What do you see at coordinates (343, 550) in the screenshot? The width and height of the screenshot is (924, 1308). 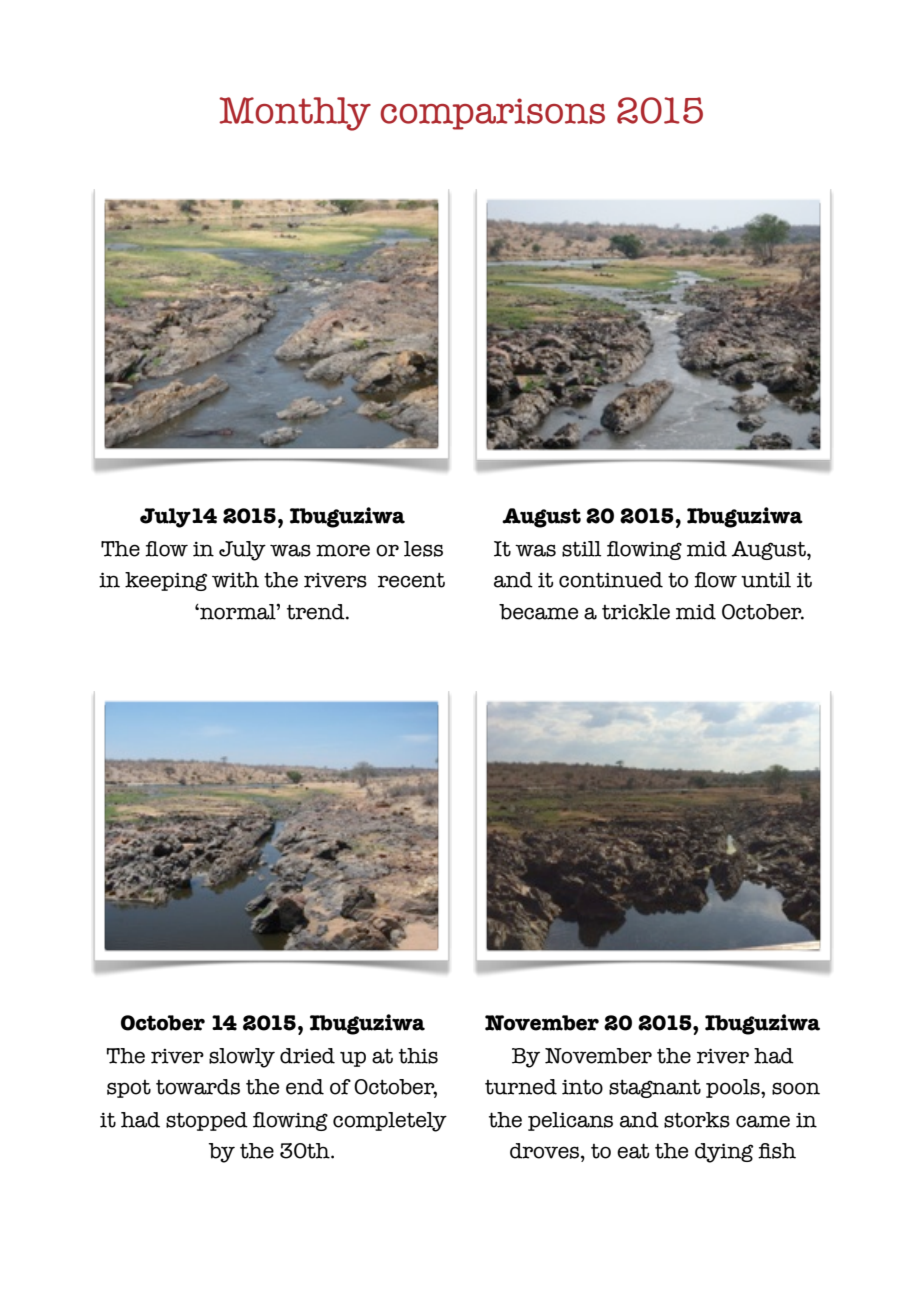 I see `more` at bounding box center [343, 550].
